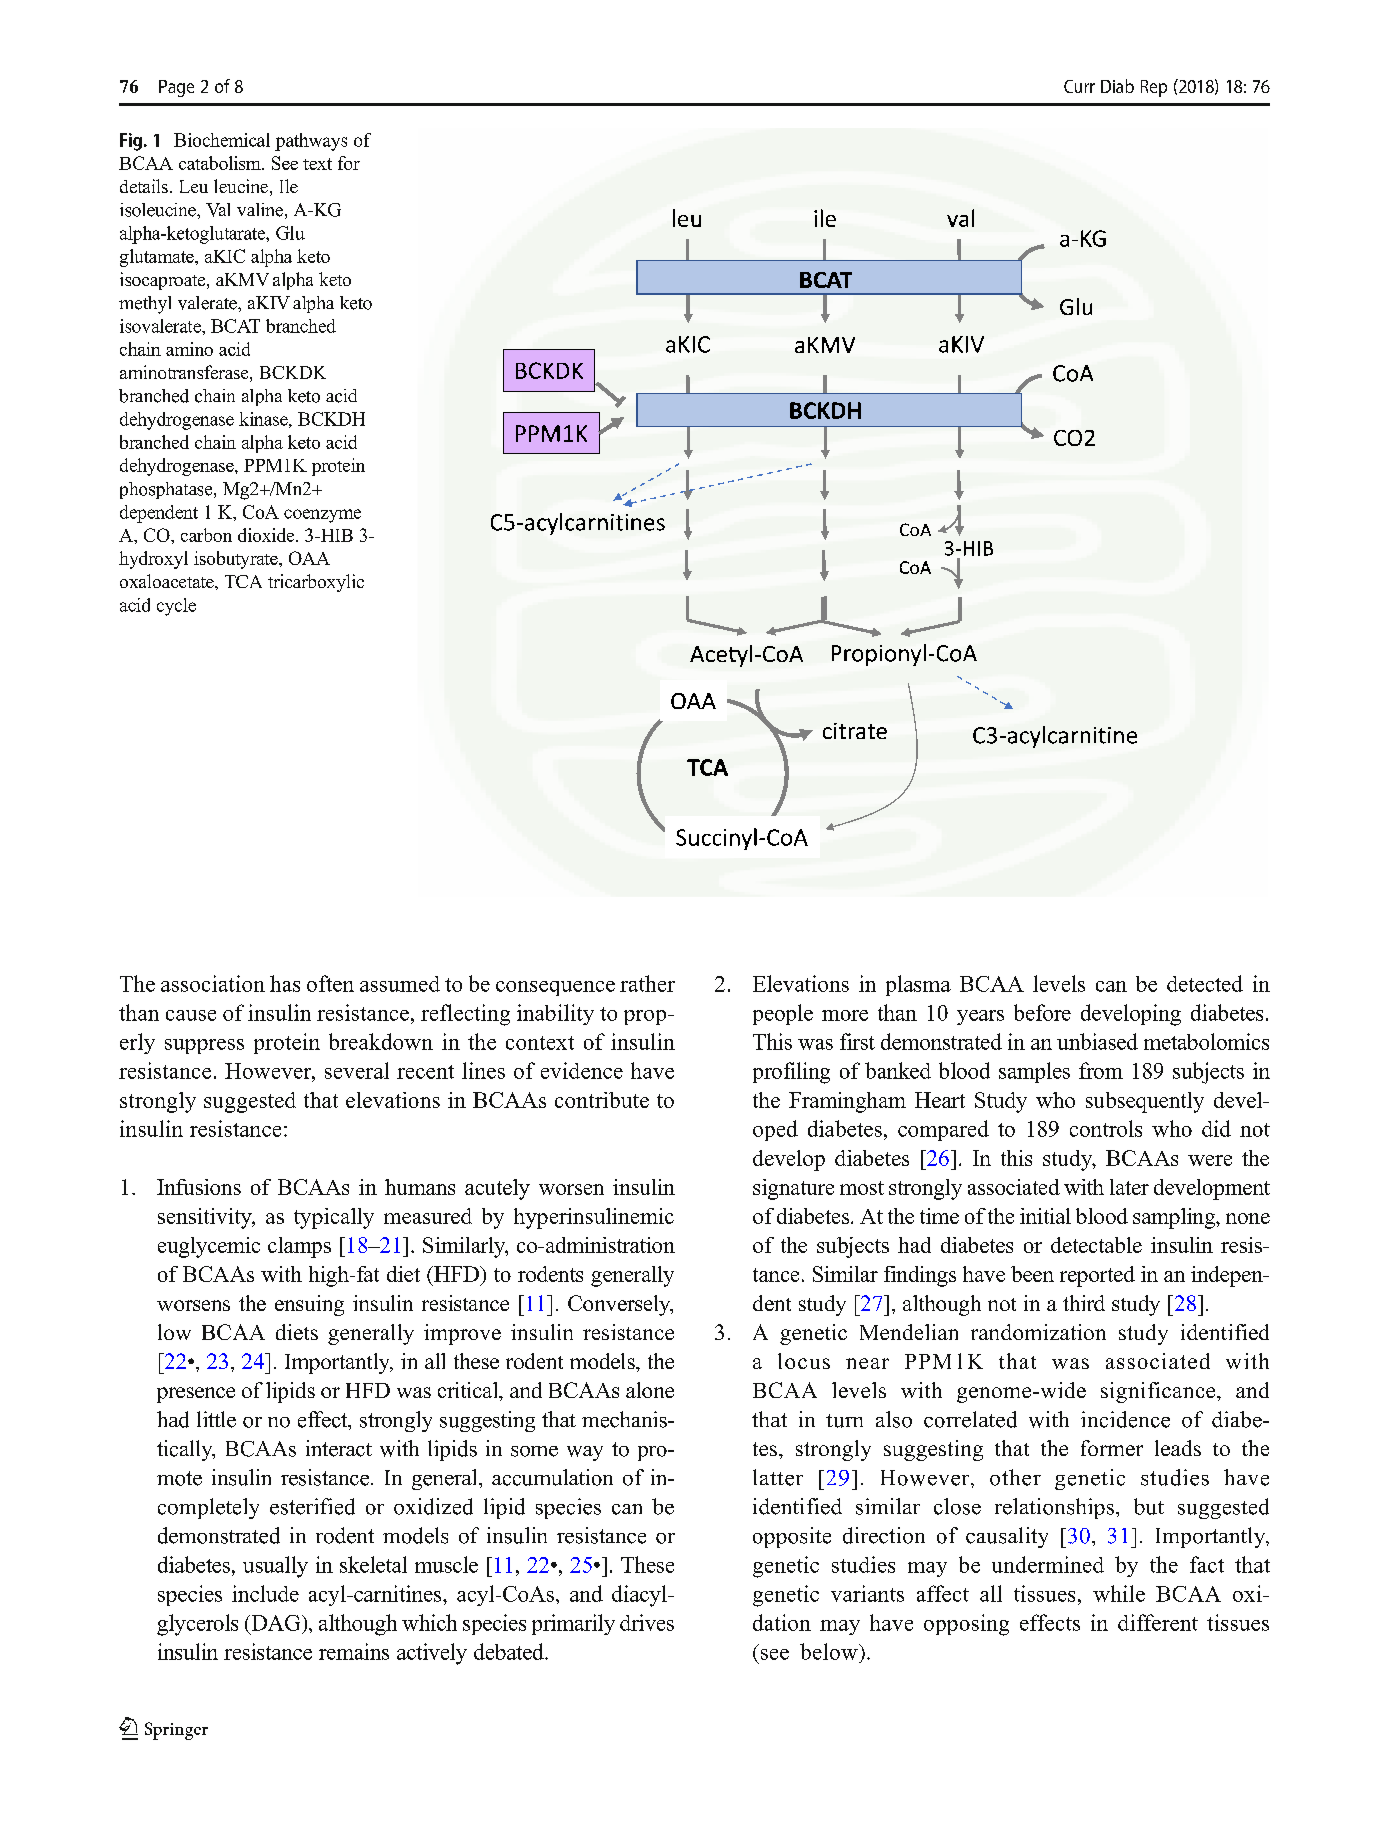 The height and width of the screenshot is (1845, 1389). What do you see at coordinates (1205, 983) in the screenshot?
I see `detected` at bounding box center [1205, 983].
